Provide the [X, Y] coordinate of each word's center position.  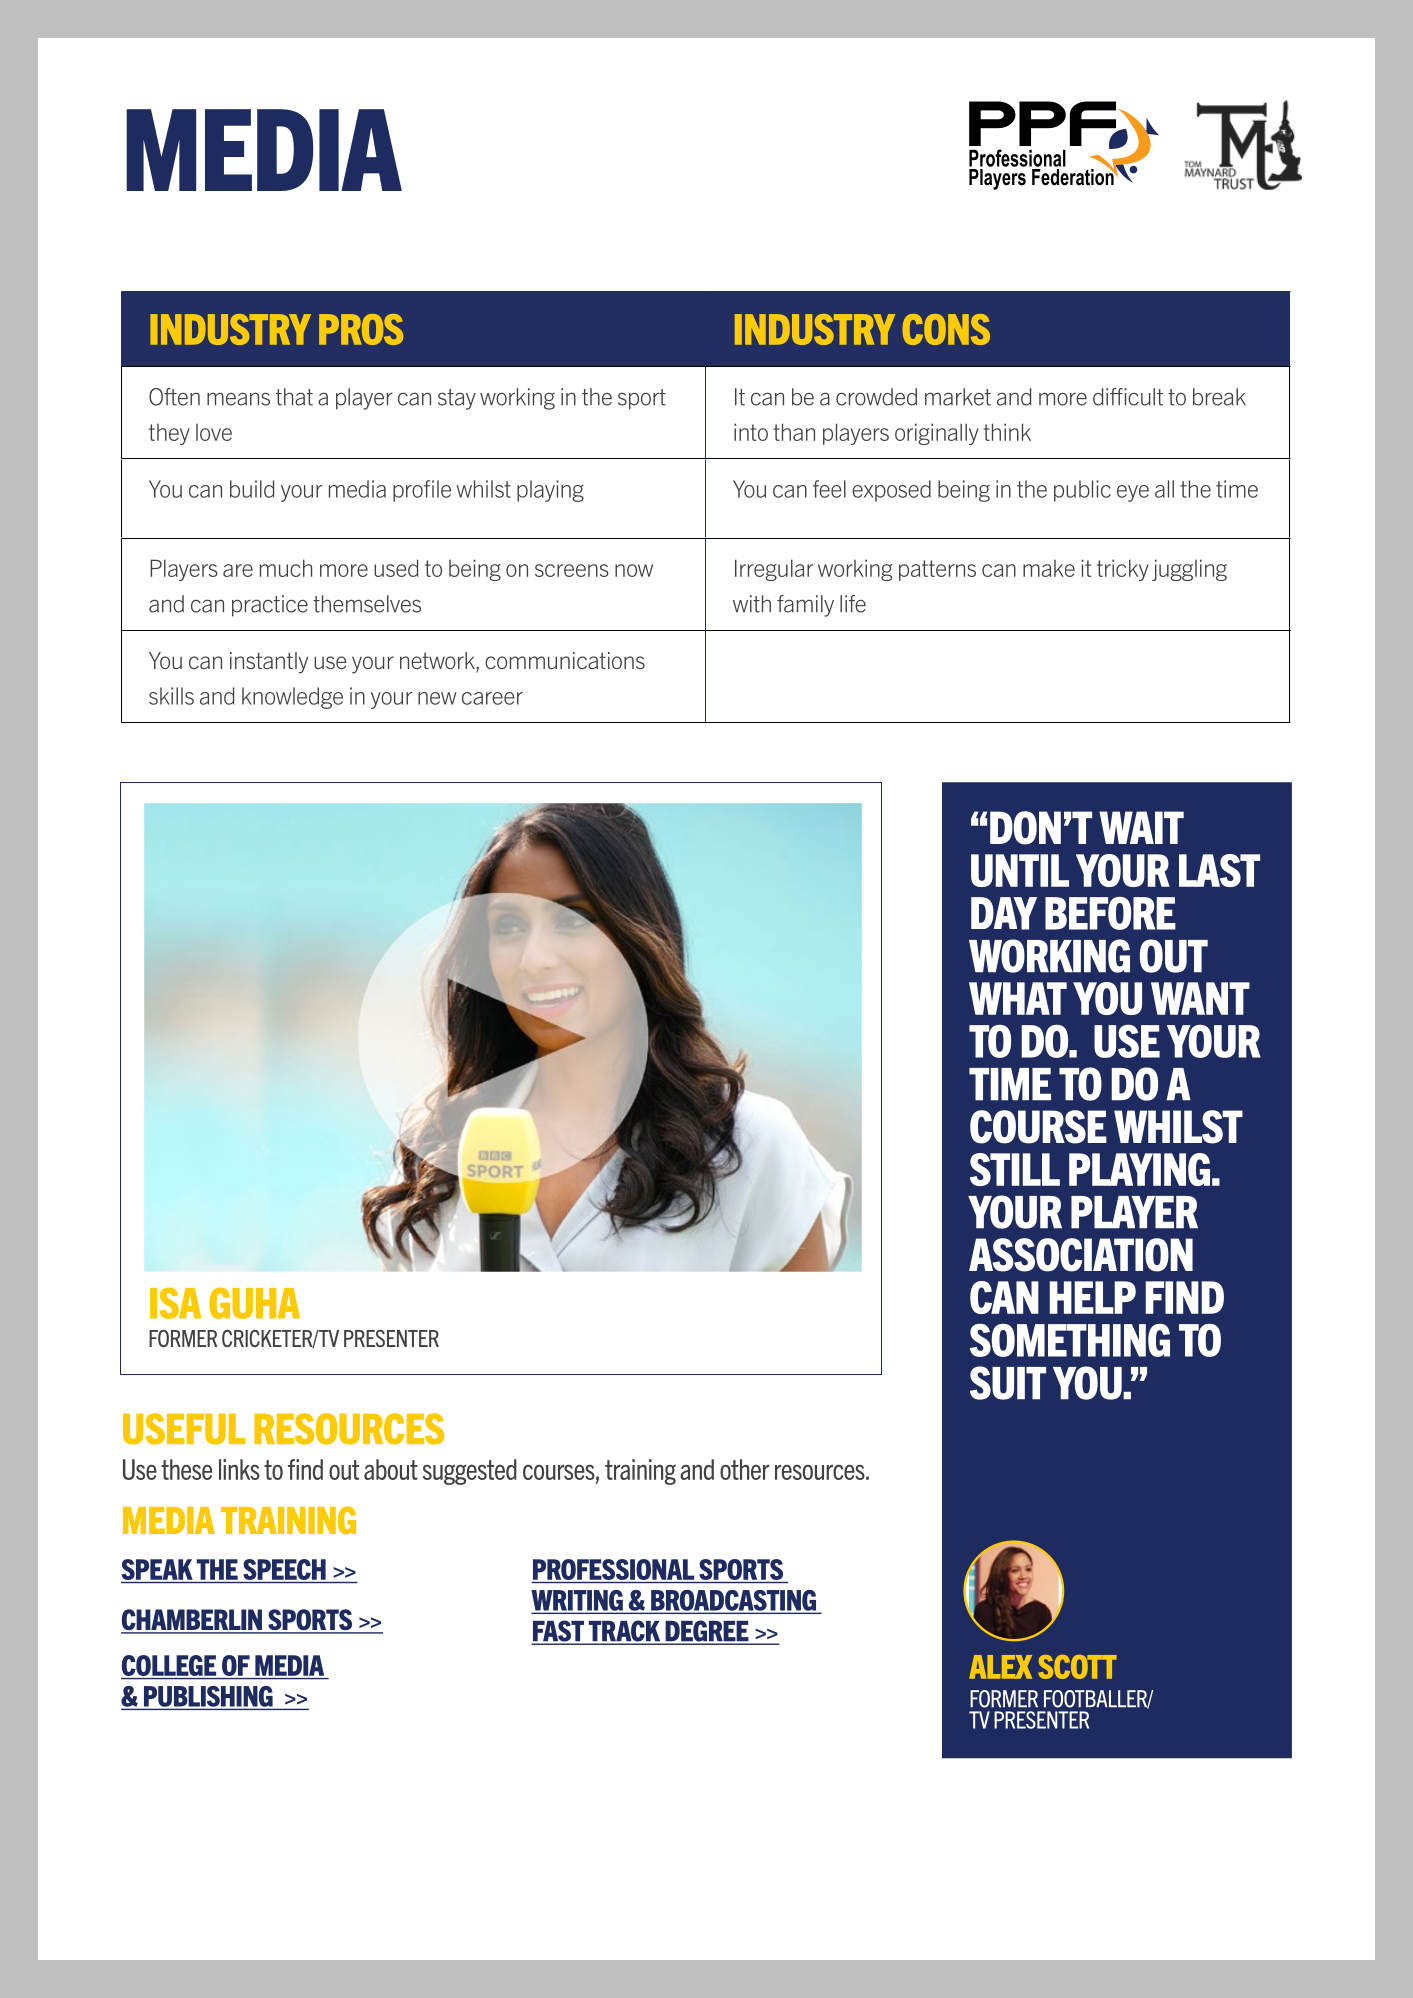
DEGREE [707, 1632]
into [751, 432]
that [294, 397]
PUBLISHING [208, 1696]
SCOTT [1077, 1667]
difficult [1128, 397]
